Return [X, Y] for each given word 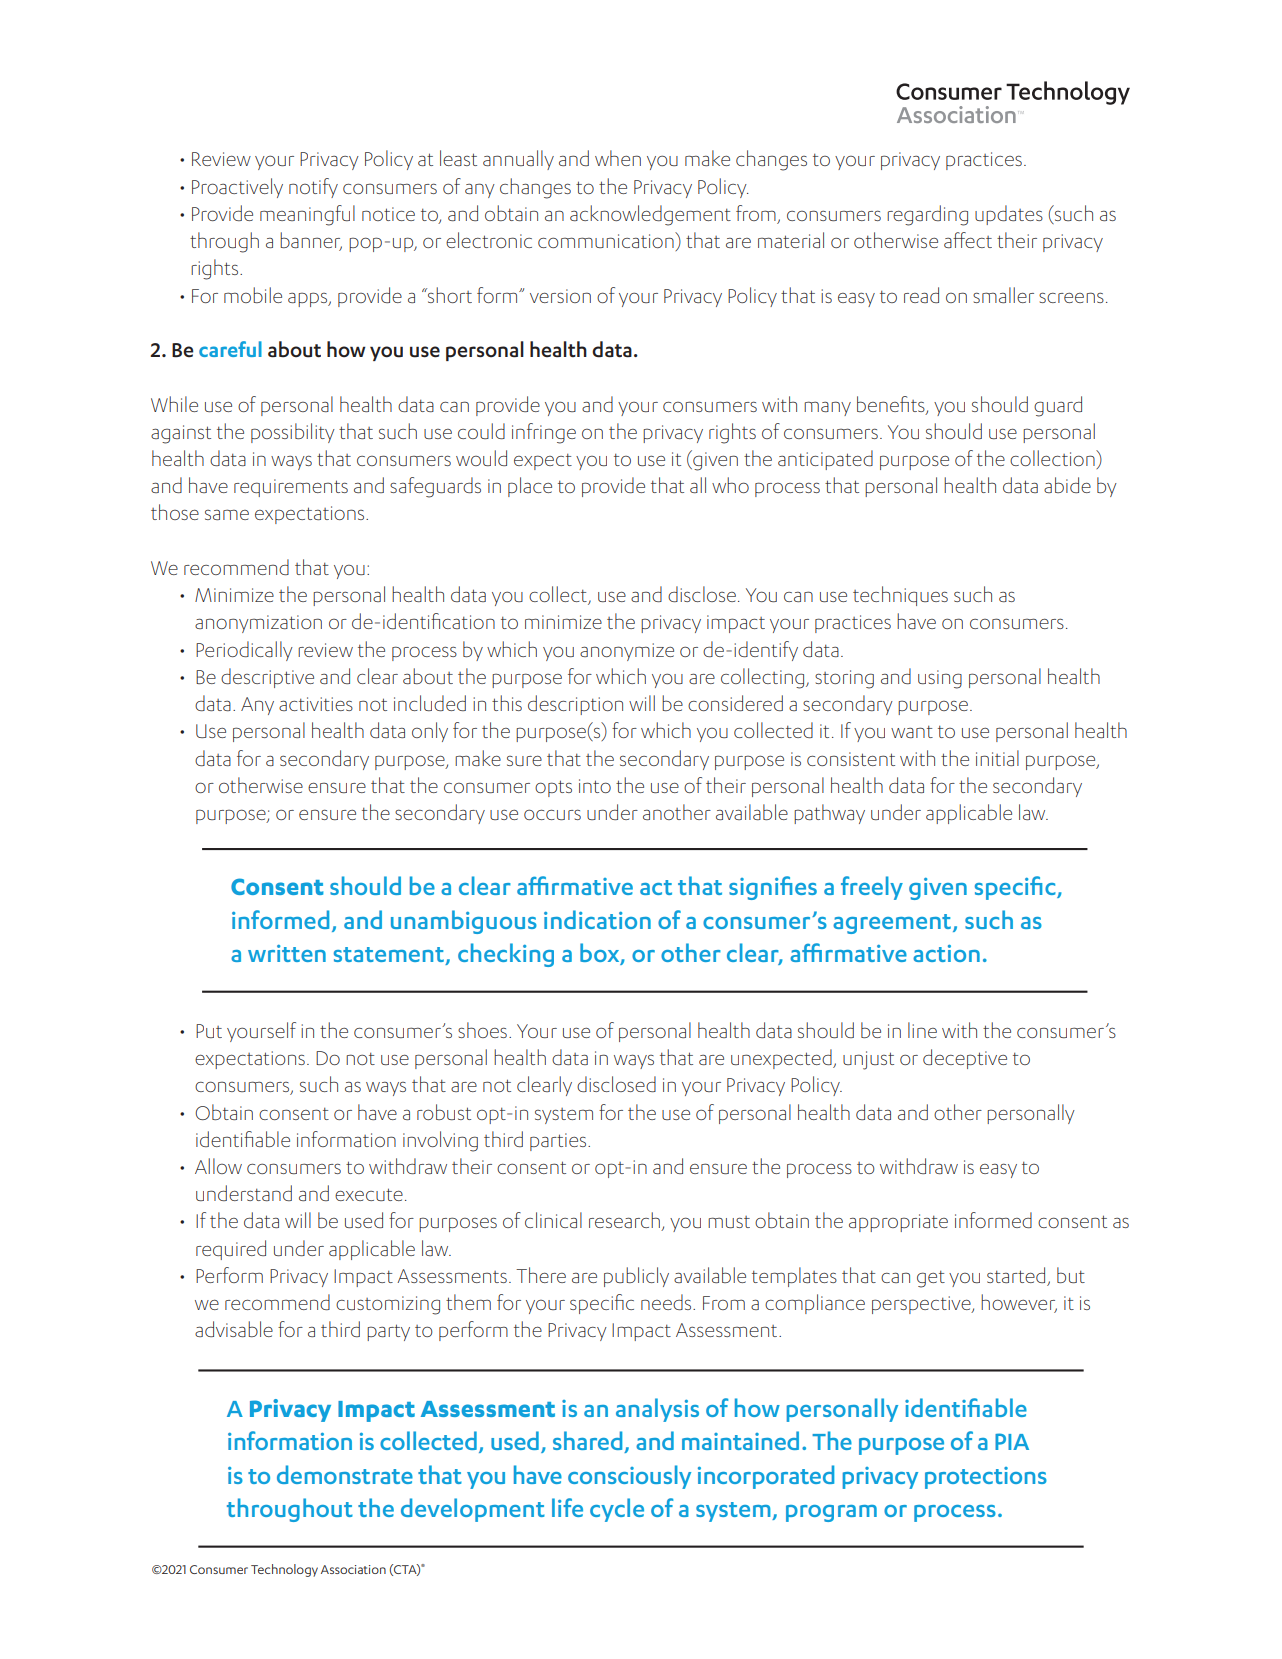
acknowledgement [650, 215]
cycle [617, 1510]
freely [872, 888]
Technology [284, 1570]
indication [597, 919]
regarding [927, 215]
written [287, 953]
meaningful [307, 215]
